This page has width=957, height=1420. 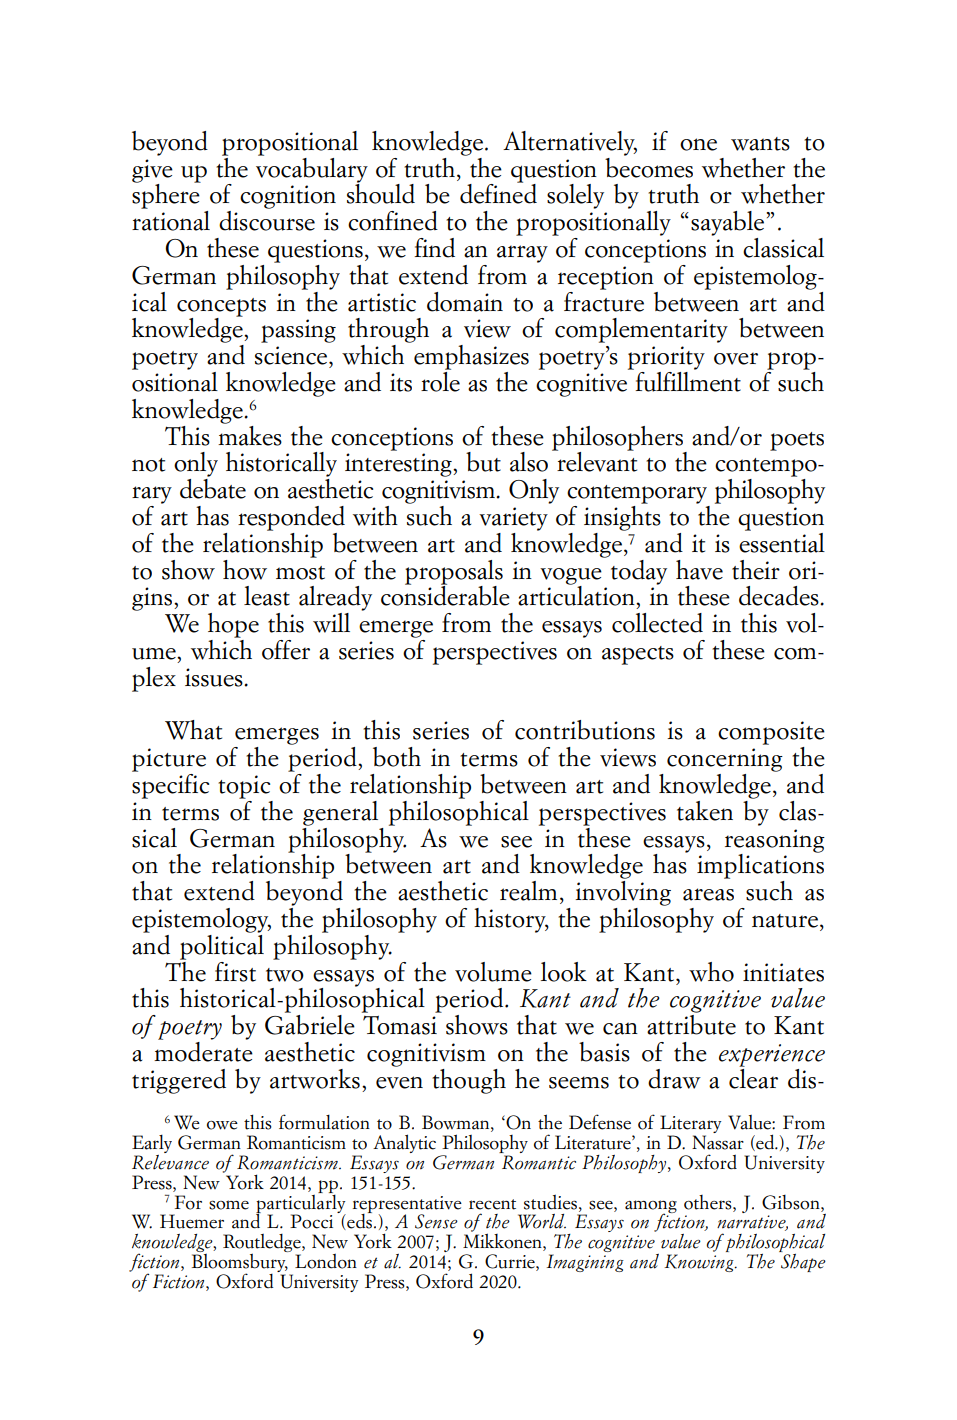 I want to click on defined, so click(x=498, y=193).
